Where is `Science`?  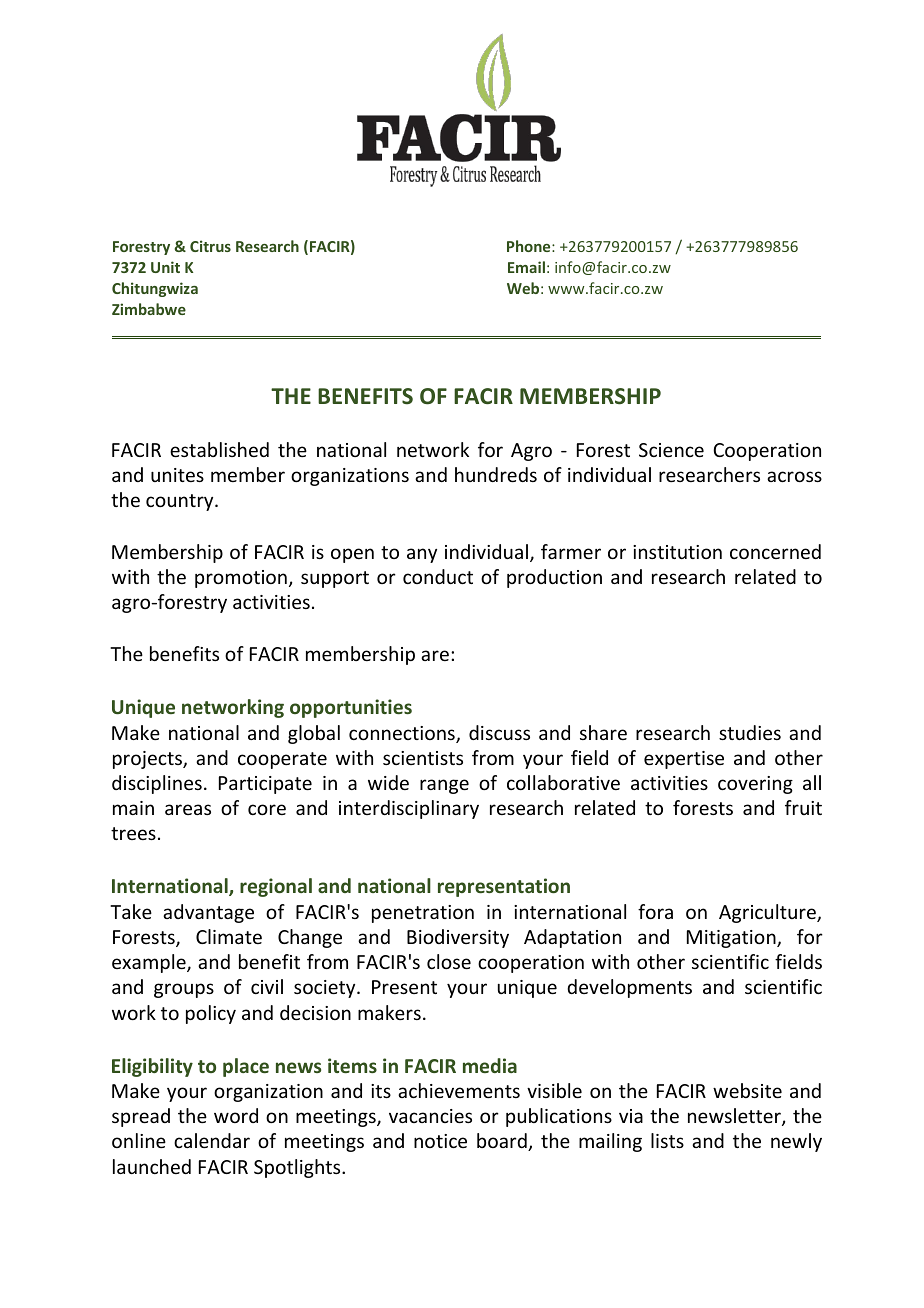 Science is located at coordinates (671, 450).
